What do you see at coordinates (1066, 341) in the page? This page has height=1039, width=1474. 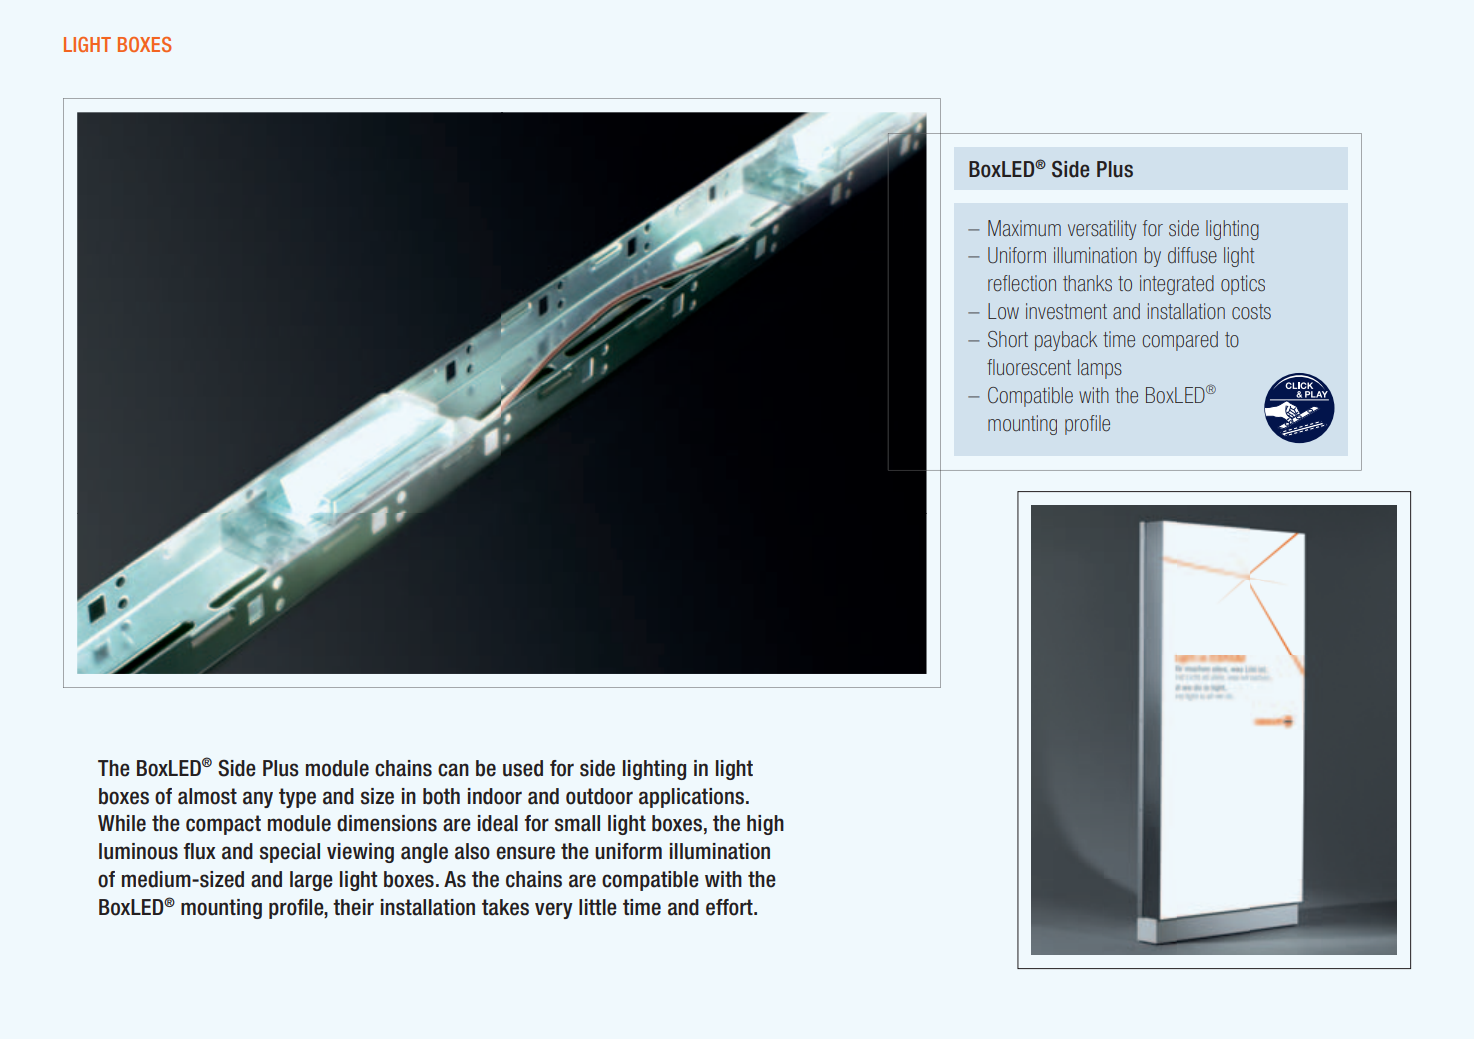 I see `payback` at bounding box center [1066, 341].
